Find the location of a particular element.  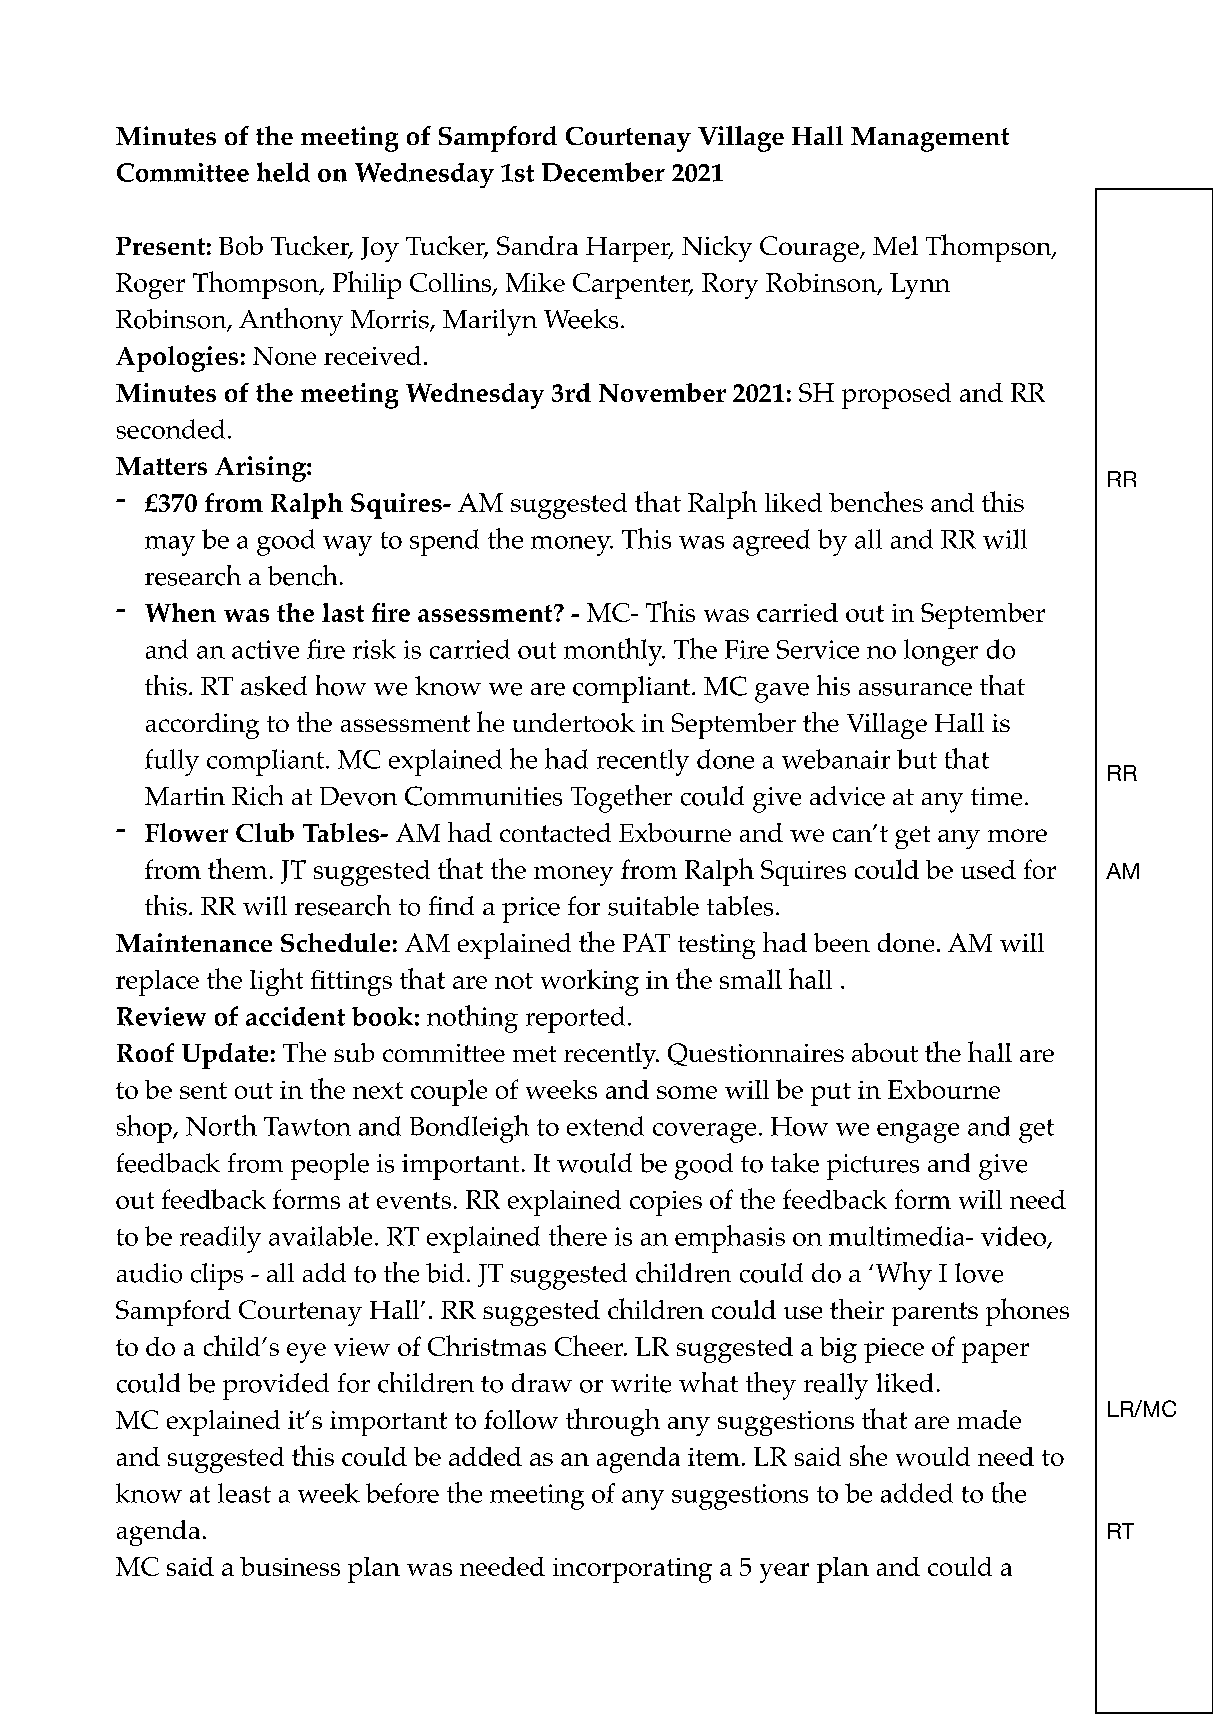

Update is located at coordinates (225, 1056).
